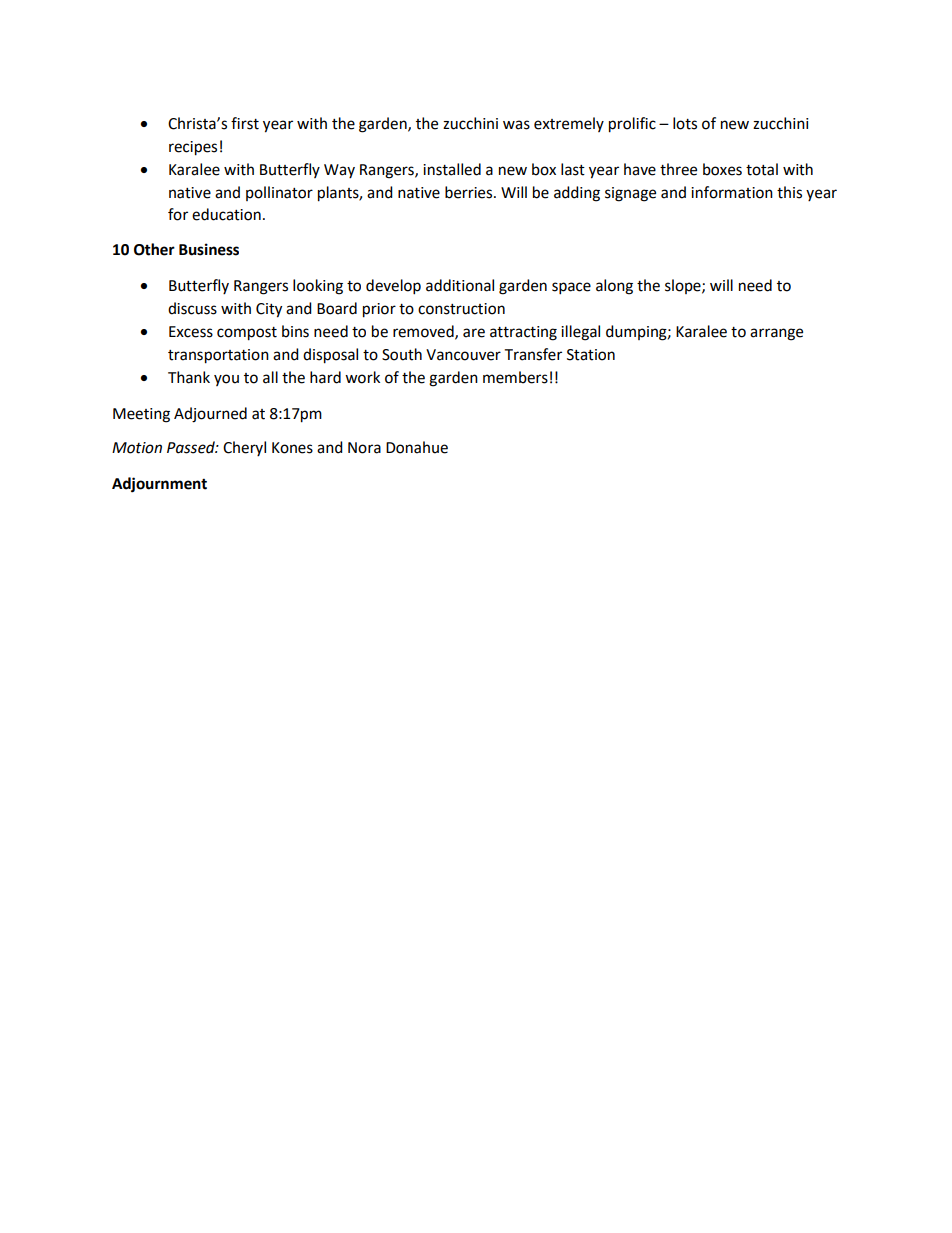 The width and height of the document is (952, 1233). What do you see at coordinates (685, 123) in the document?
I see `lots` at bounding box center [685, 123].
